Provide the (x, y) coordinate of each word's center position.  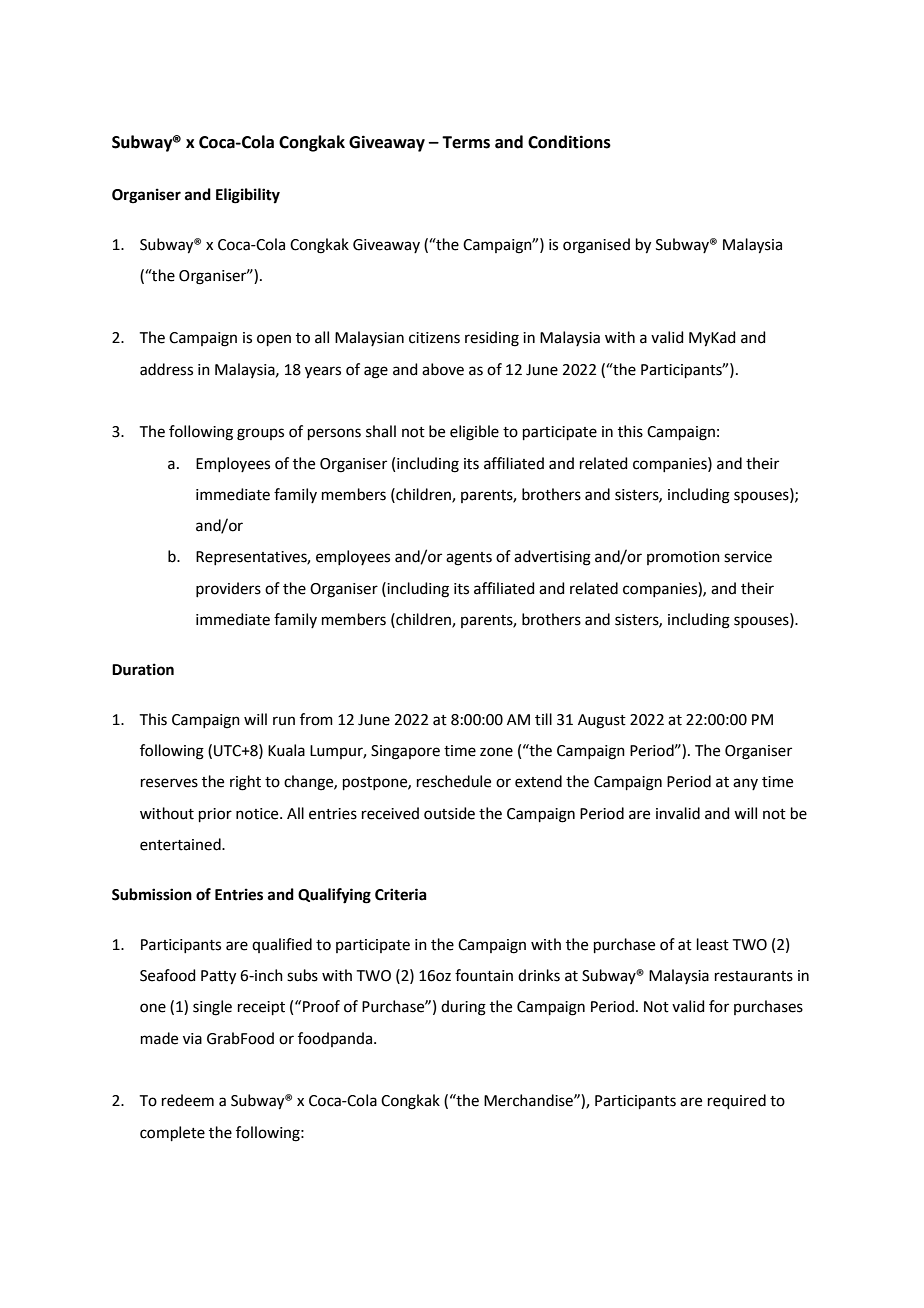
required (737, 1101)
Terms (466, 142)
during (463, 1008)
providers (228, 589)
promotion (683, 558)
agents (469, 559)
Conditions (569, 142)
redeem (188, 1100)
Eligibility (248, 196)
